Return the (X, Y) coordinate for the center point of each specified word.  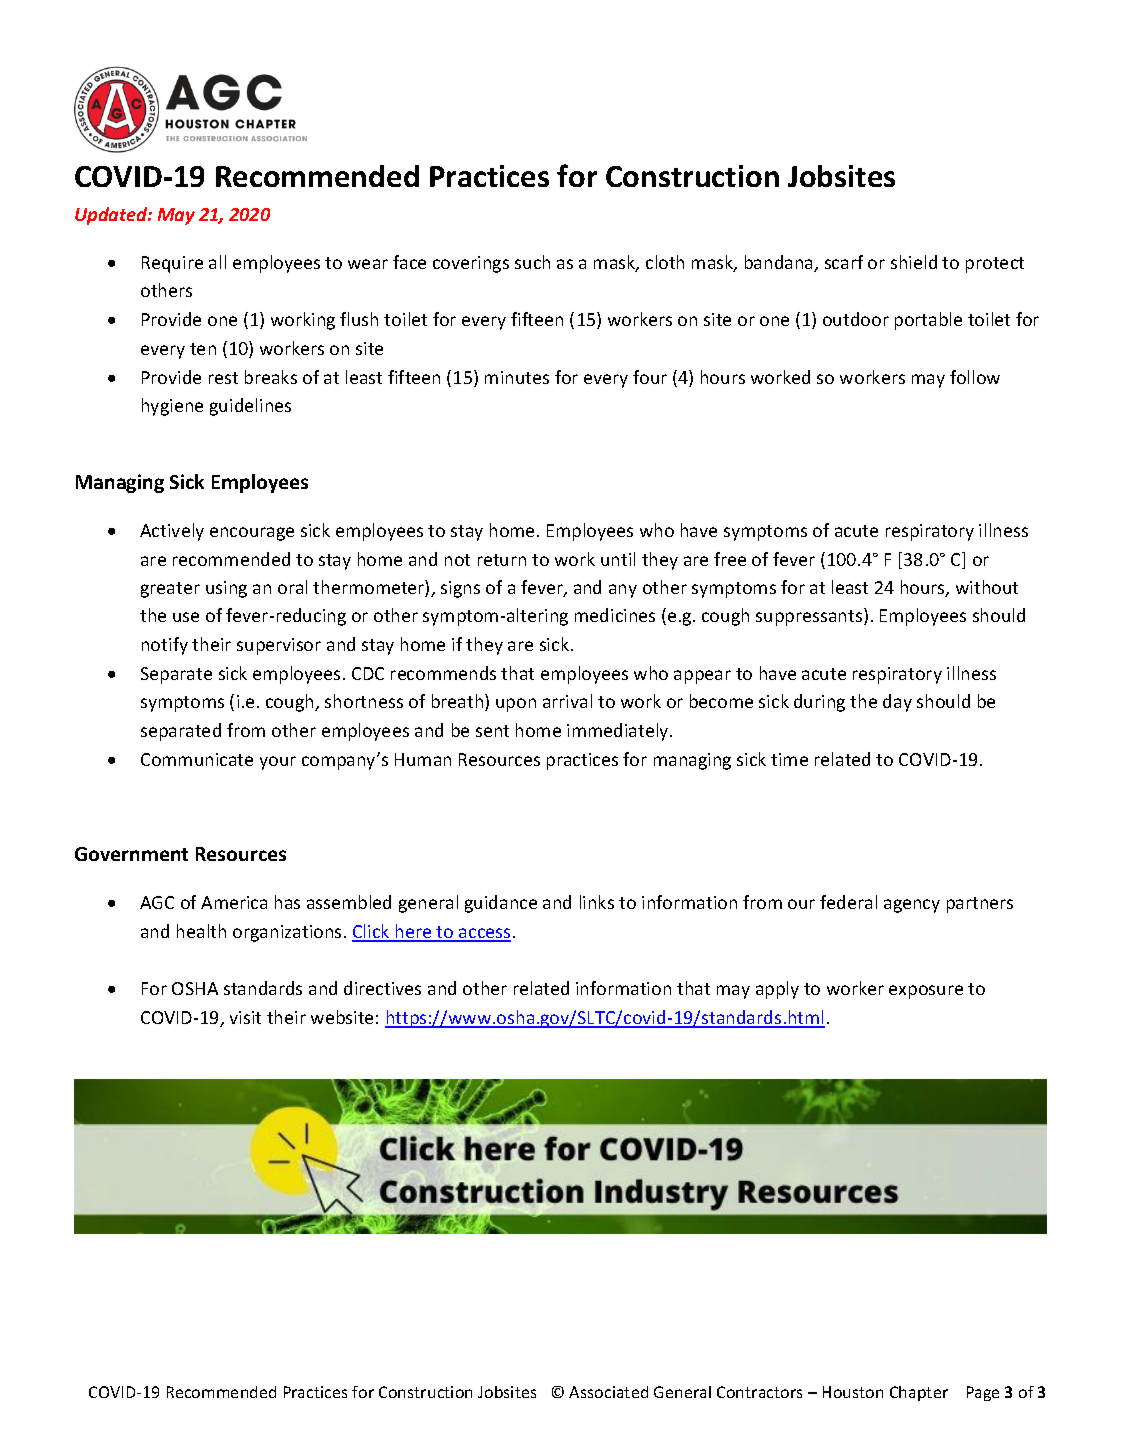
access (484, 934)
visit (245, 1017)
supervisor (279, 646)
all (217, 262)
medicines (615, 615)
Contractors (759, 1392)
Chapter (919, 1393)
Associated (608, 1392)
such (532, 262)
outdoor (856, 319)
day (897, 703)
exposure (926, 992)
